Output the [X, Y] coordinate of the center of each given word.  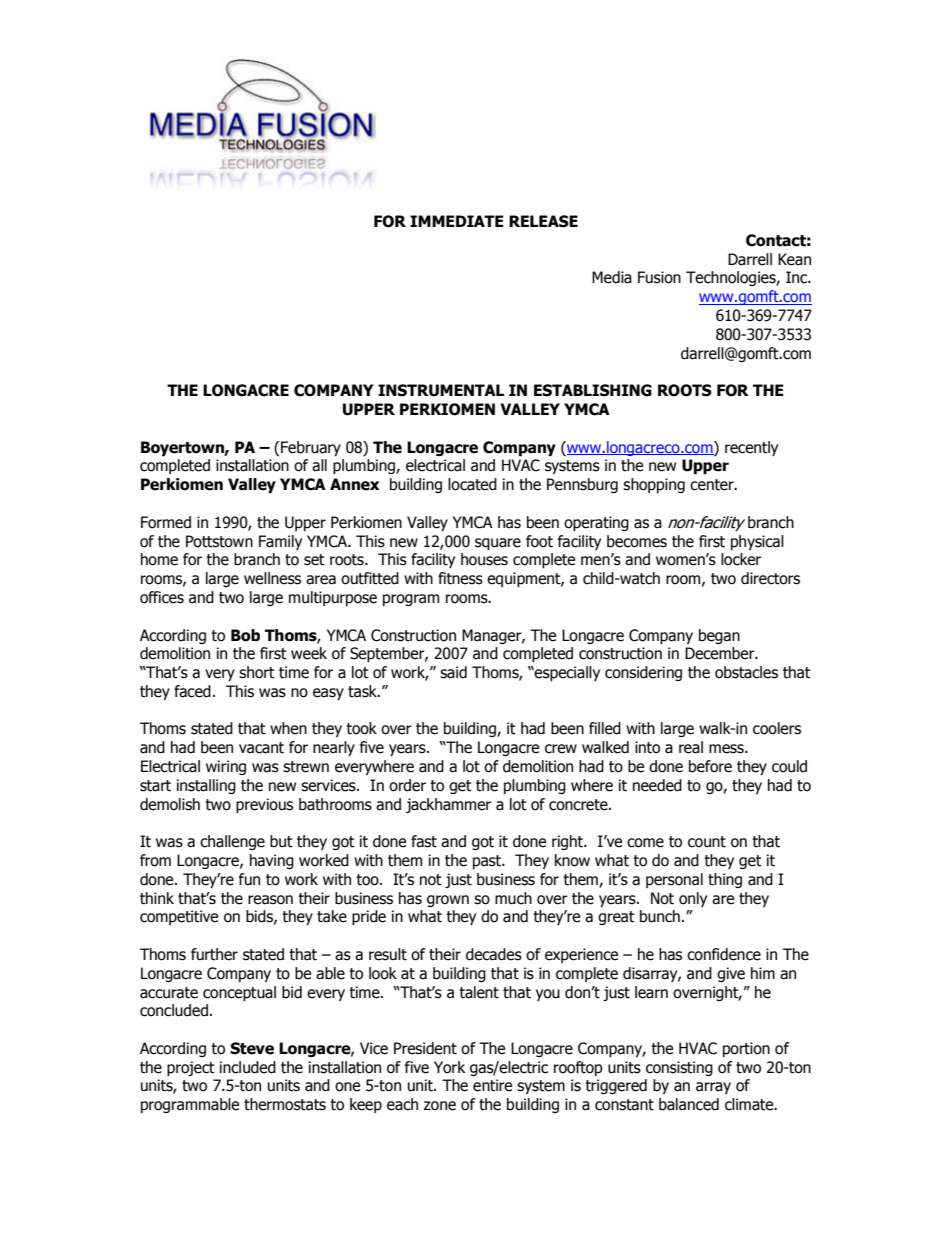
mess [727, 749]
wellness [272, 578]
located [472, 484]
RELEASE [543, 221]
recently [751, 448]
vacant [261, 748]
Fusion [659, 277]
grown [448, 901]
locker [741, 559]
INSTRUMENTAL [441, 390]
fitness [460, 578]
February [311, 448]
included [248, 1067]
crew [561, 749]
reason [270, 900]
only [693, 899]
